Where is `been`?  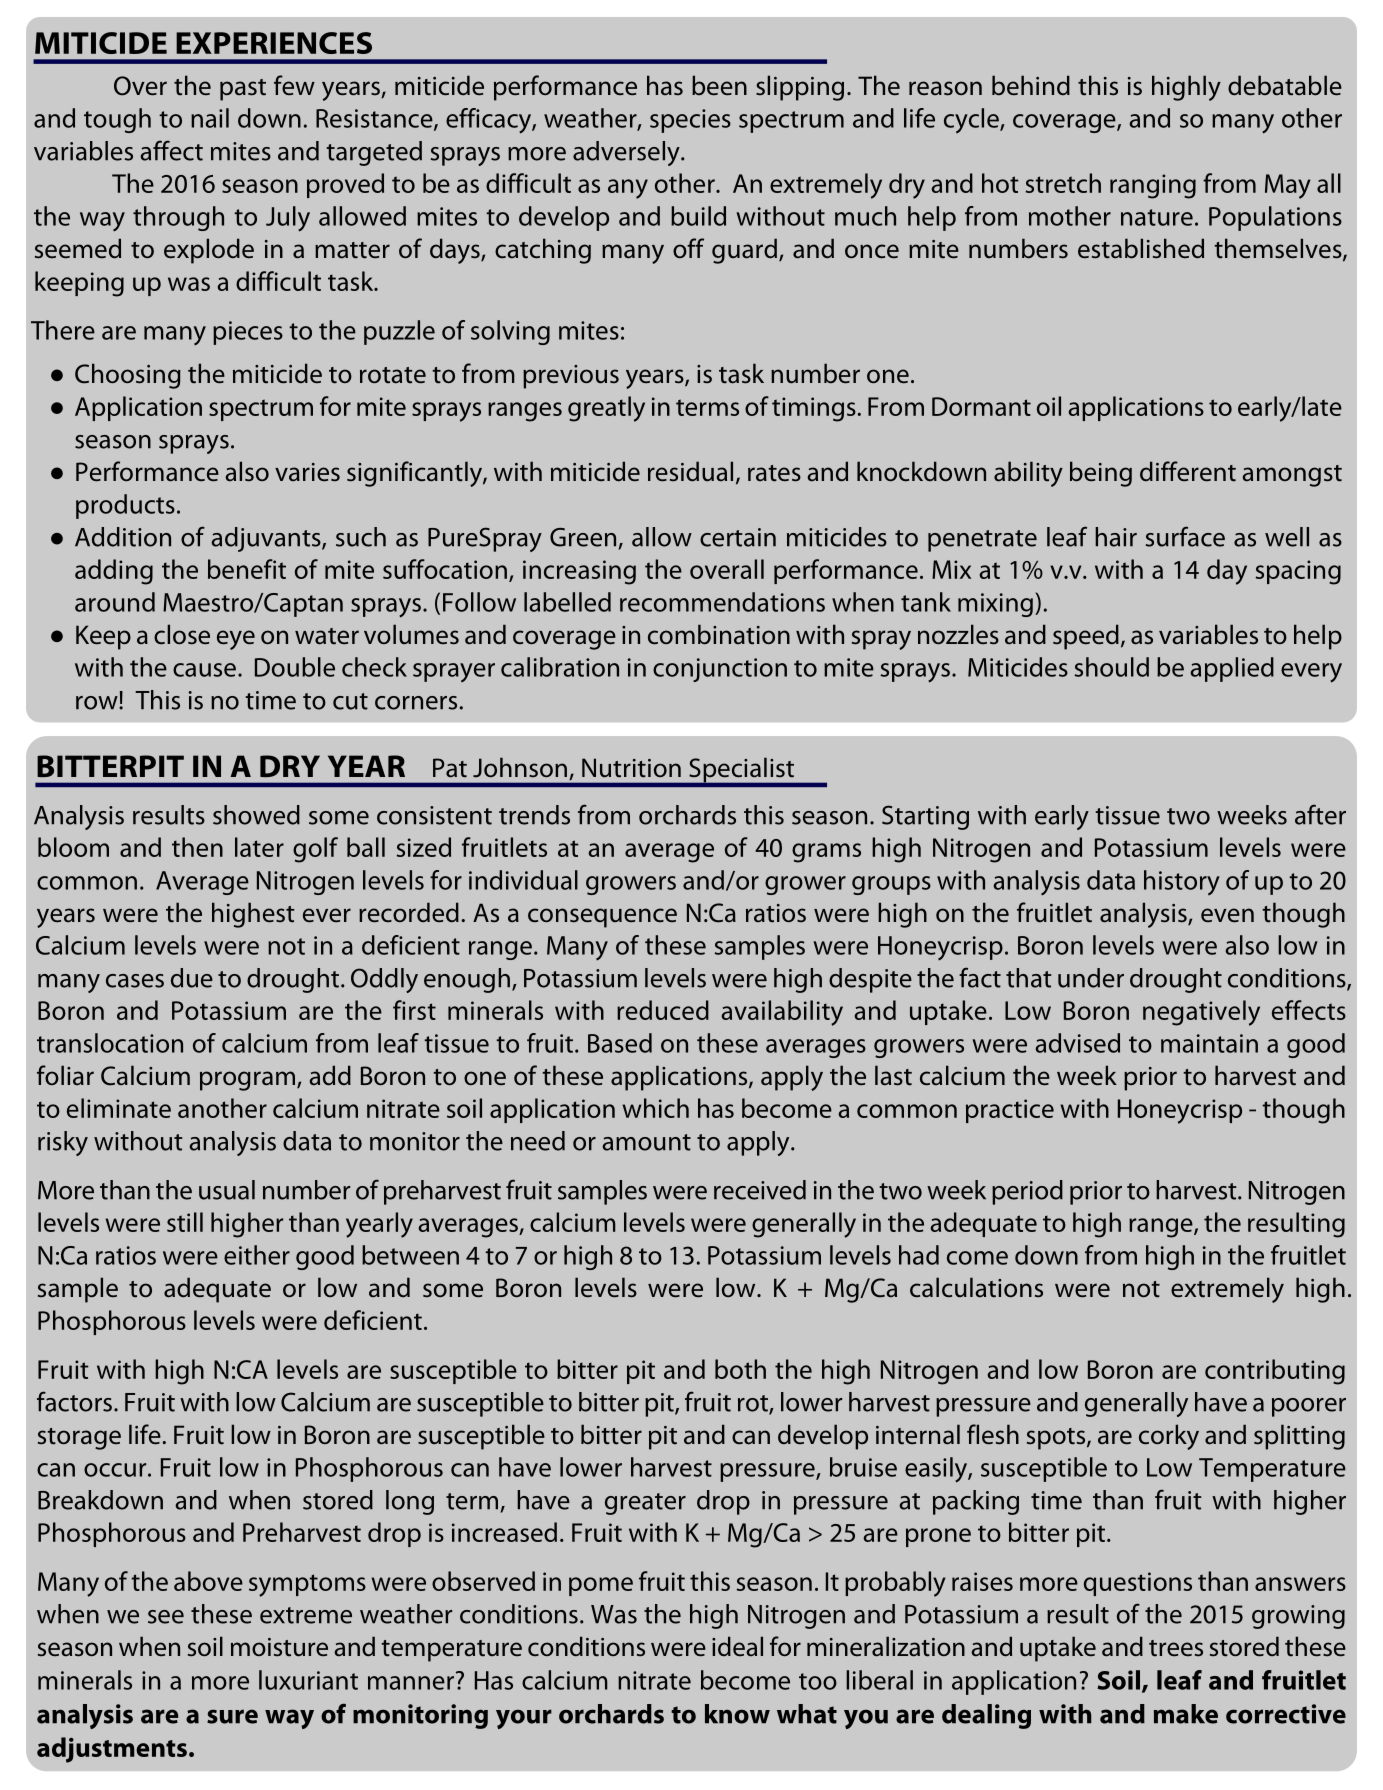 been is located at coordinates (719, 85).
